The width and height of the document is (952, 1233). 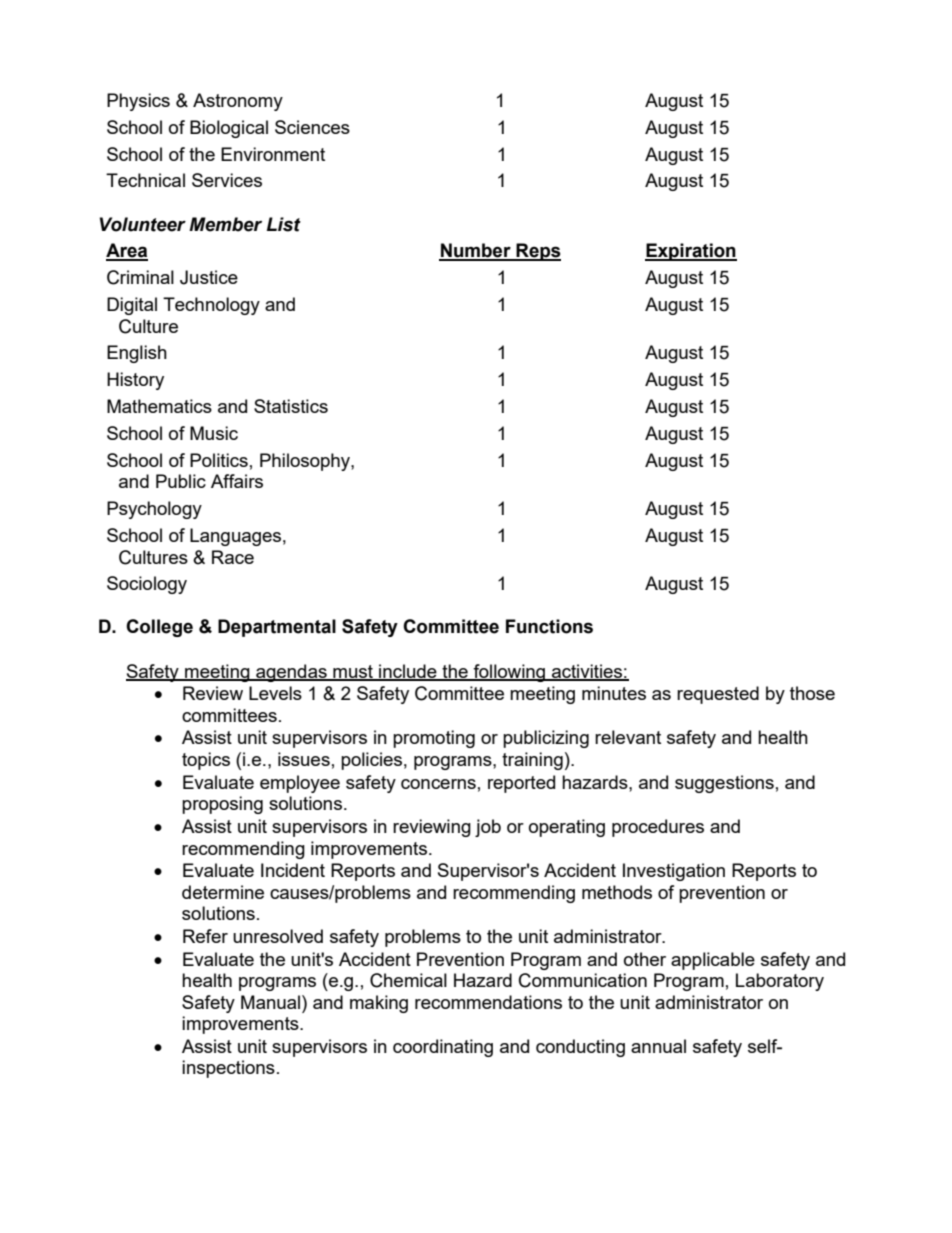 What do you see at coordinates (233, 557) in the document?
I see `Race` at bounding box center [233, 557].
